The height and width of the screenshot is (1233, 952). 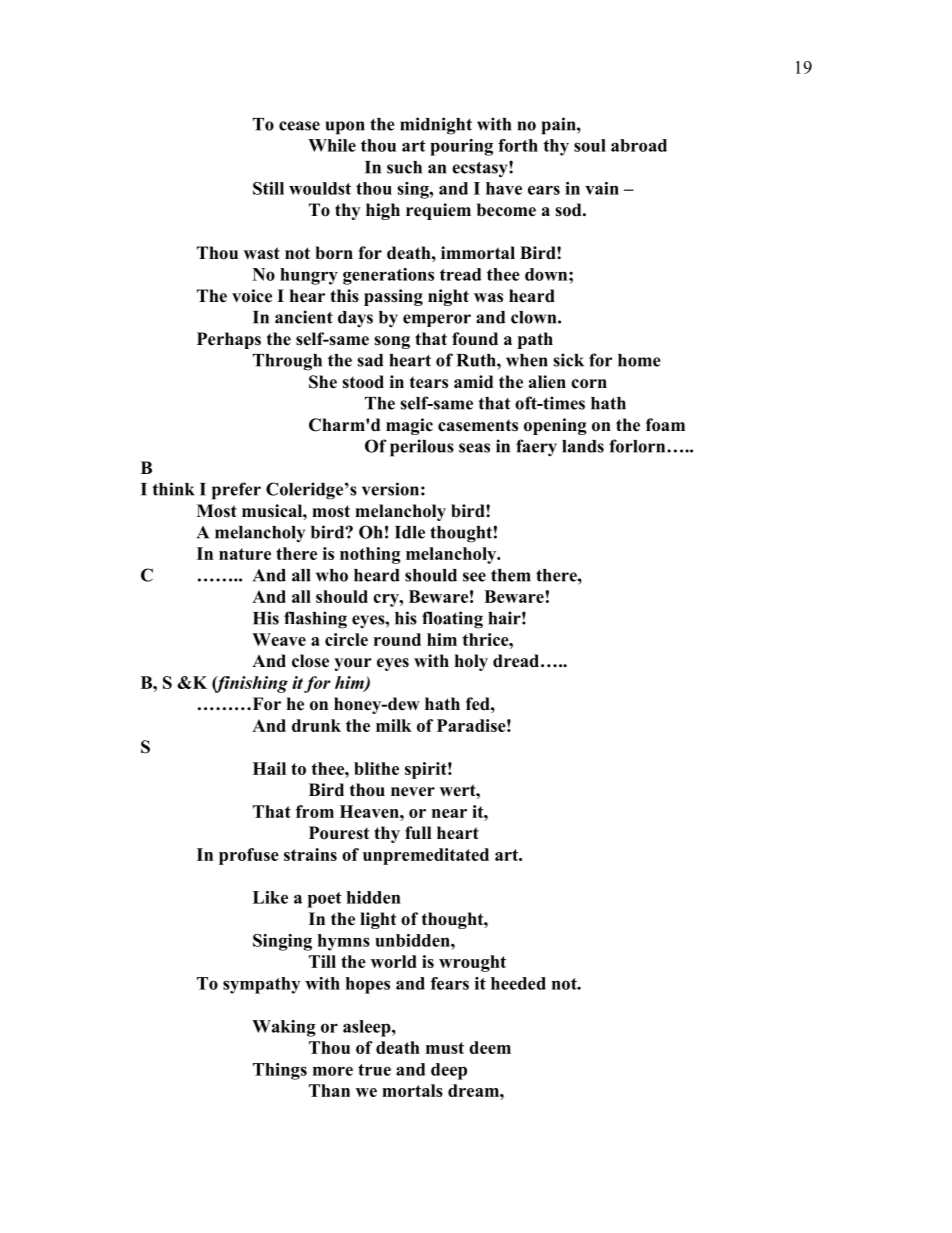 What do you see at coordinates (299, 126) in the screenshot?
I see `cease` at bounding box center [299, 126].
